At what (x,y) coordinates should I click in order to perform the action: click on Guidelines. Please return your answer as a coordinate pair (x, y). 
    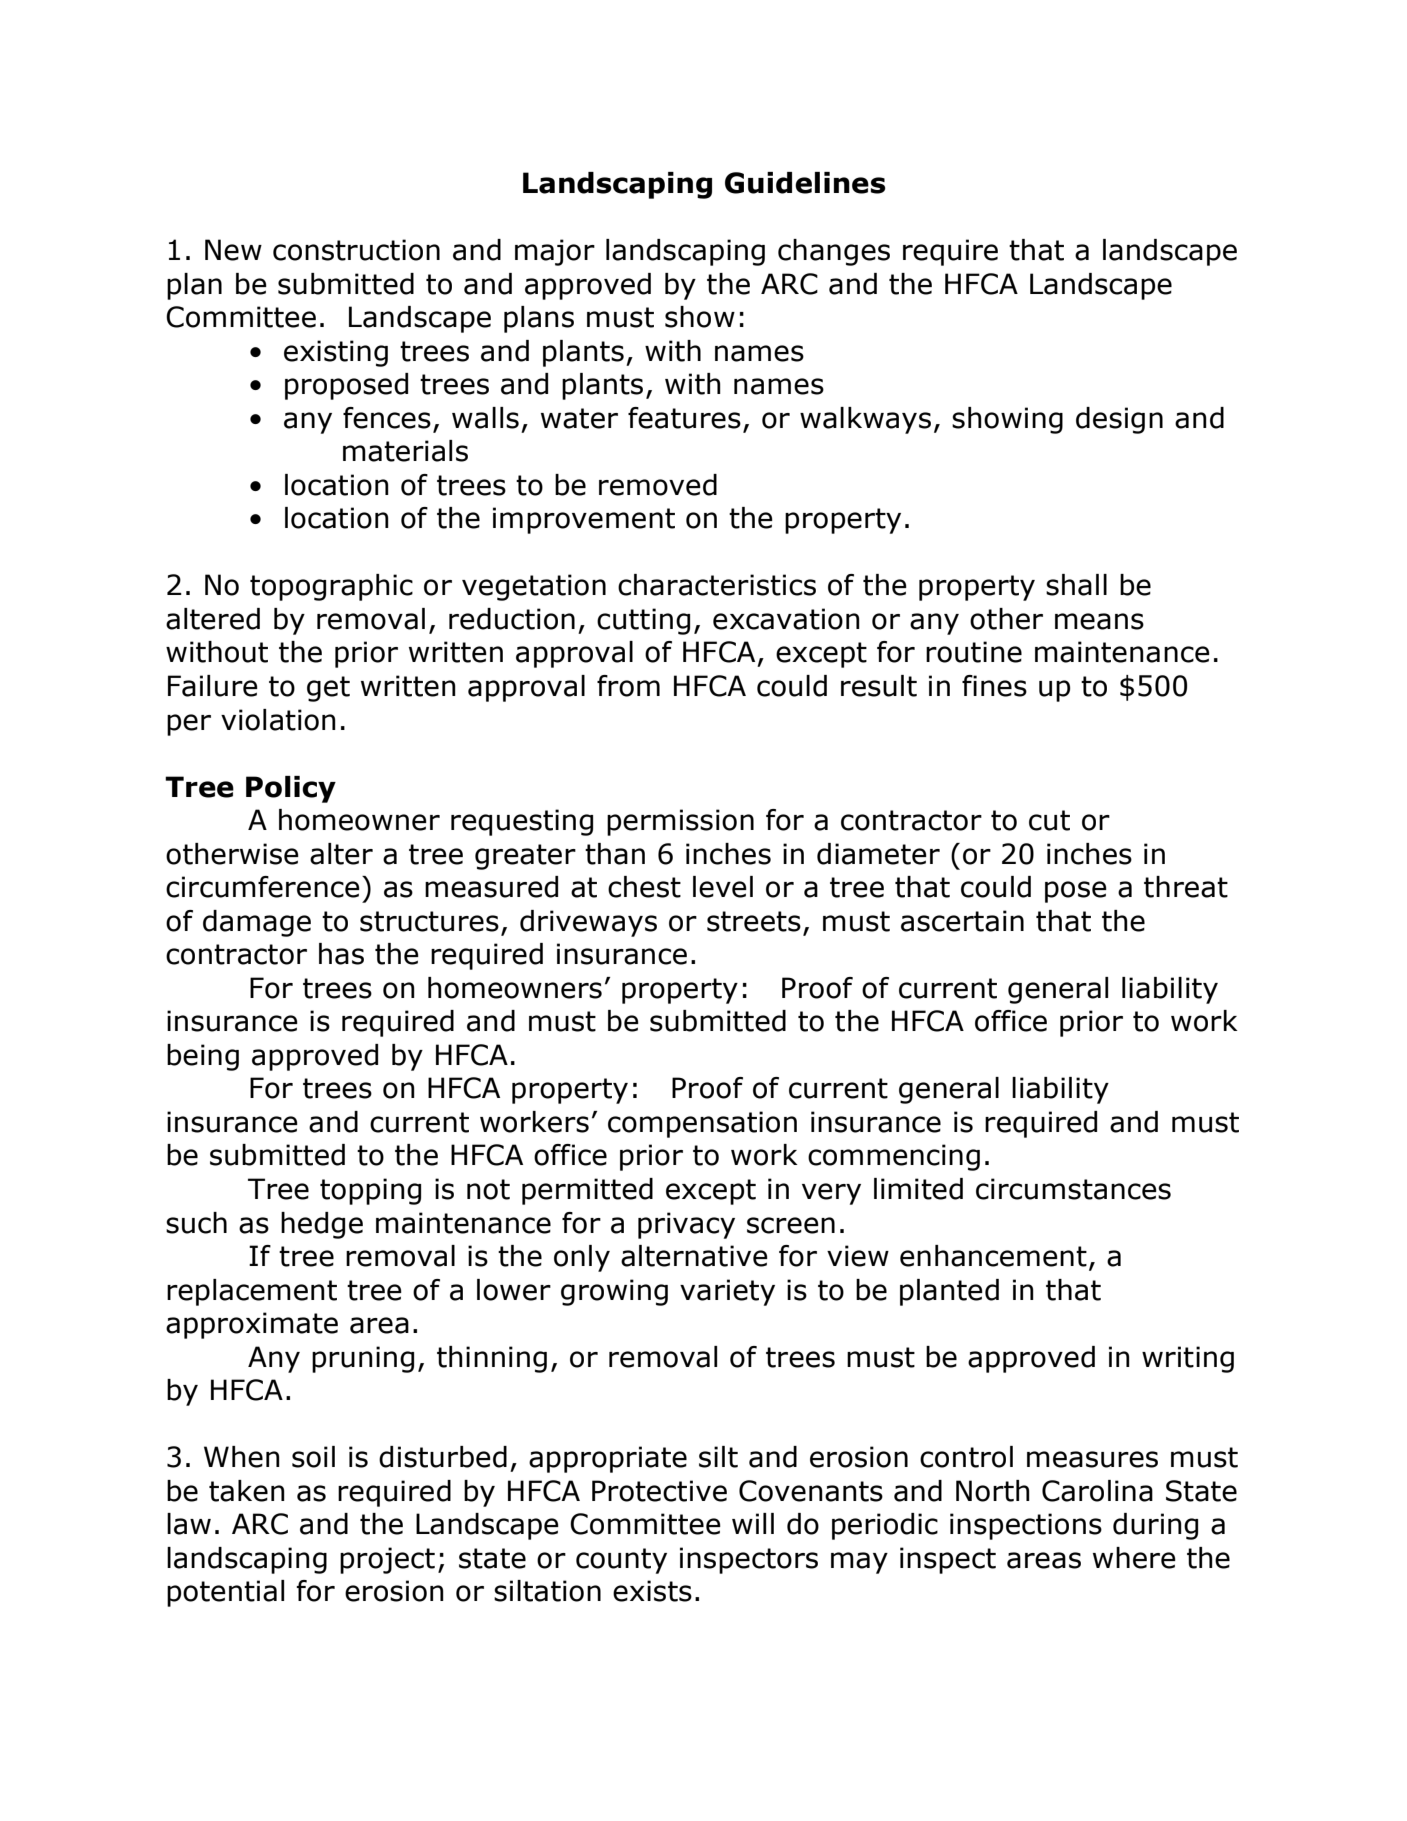
    Looking at the image, I should click on (805, 183).
